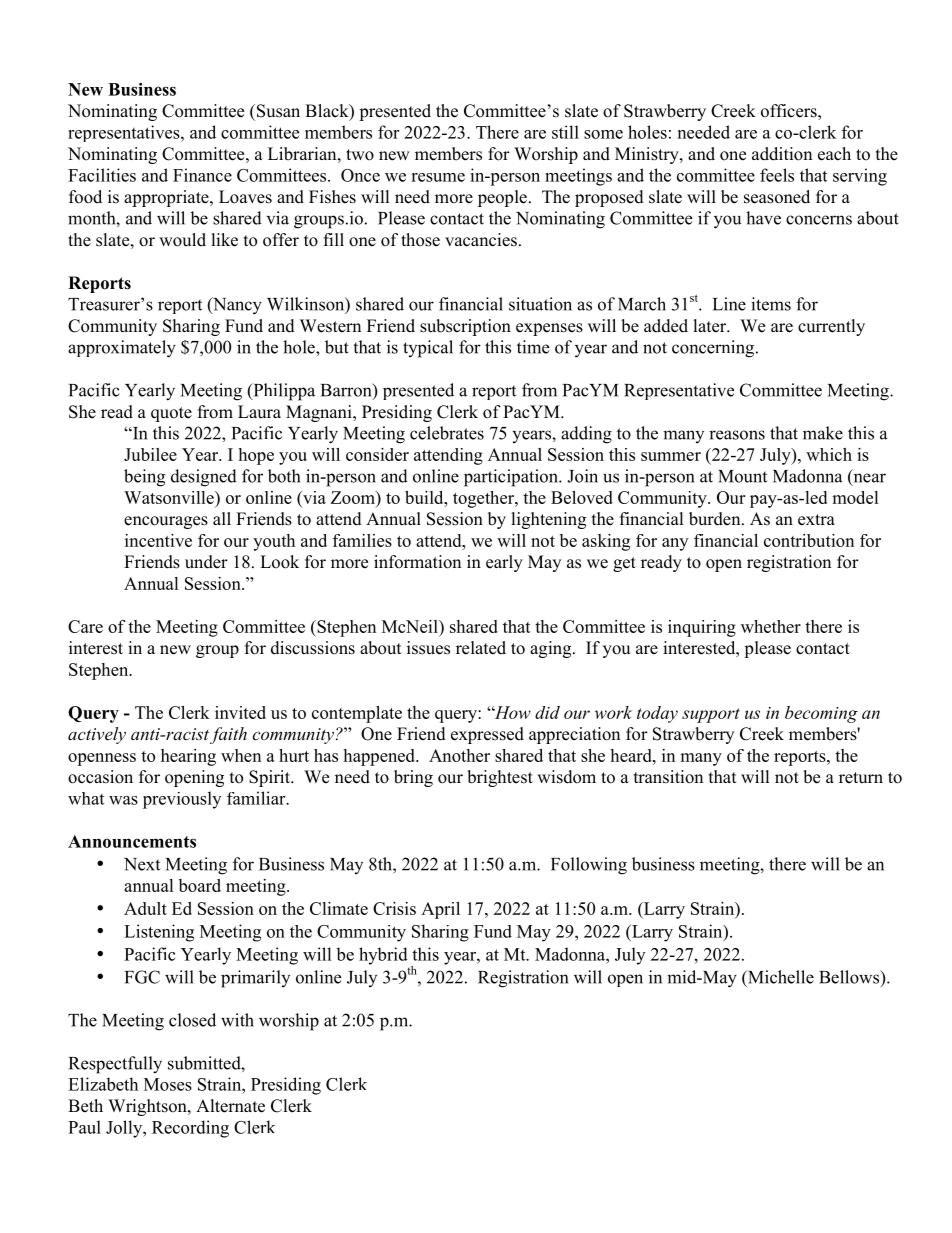 Image resolution: width=952 pixels, height=1233 pixels. What do you see at coordinates (782, 154) in the image?
I see `addition` at bounding box center [782, 154].
